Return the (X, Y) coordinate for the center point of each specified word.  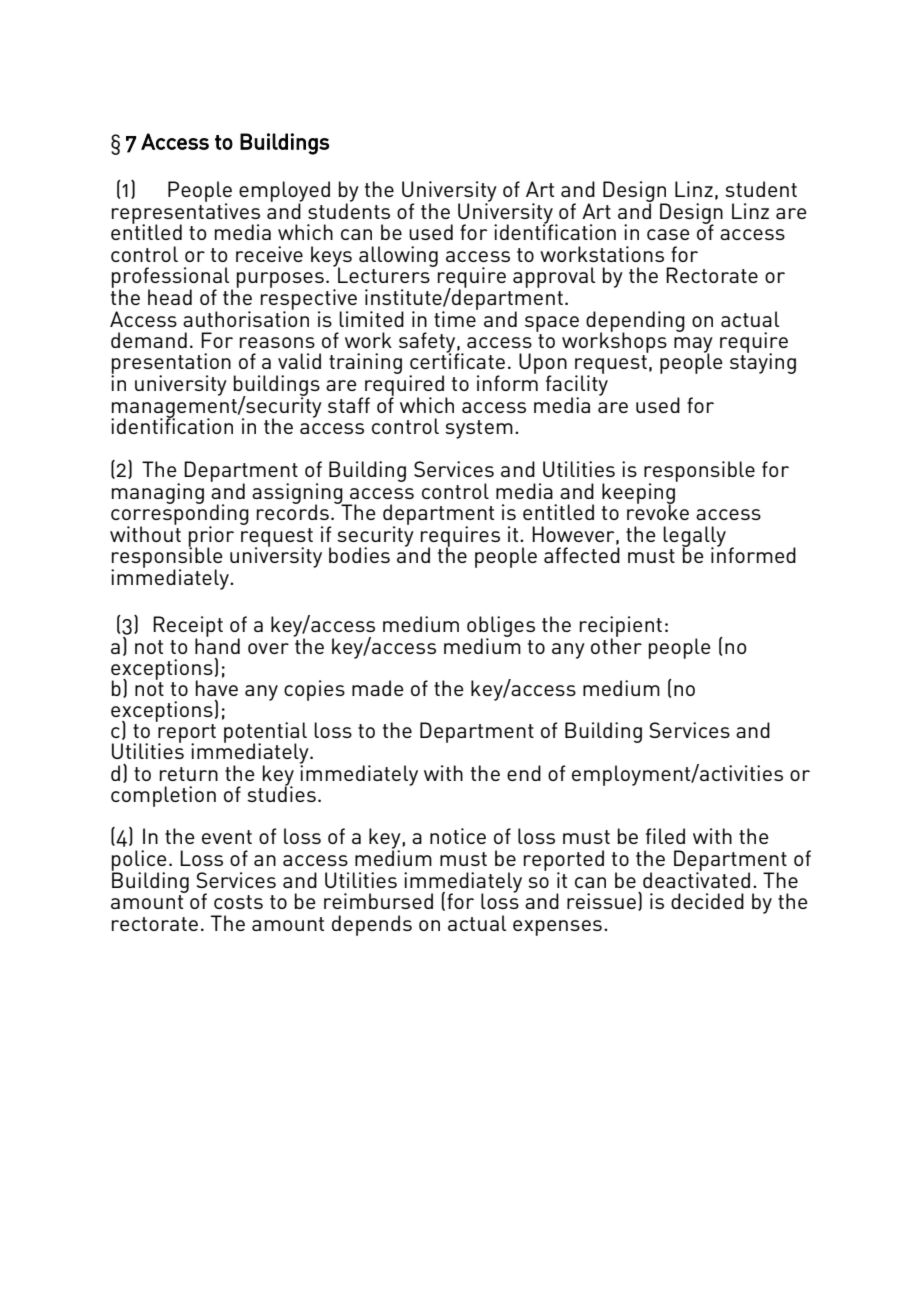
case (668, 234)
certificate (457, 360)
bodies (359, 555)
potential (265, 733)
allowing (398, 256)
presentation (171, 365)
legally (694, 537)
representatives (186, 213)
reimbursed (378, 901)
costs (238, 902)
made (378, 688)
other (616, 645)
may (693, 346)
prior (211, 537)
